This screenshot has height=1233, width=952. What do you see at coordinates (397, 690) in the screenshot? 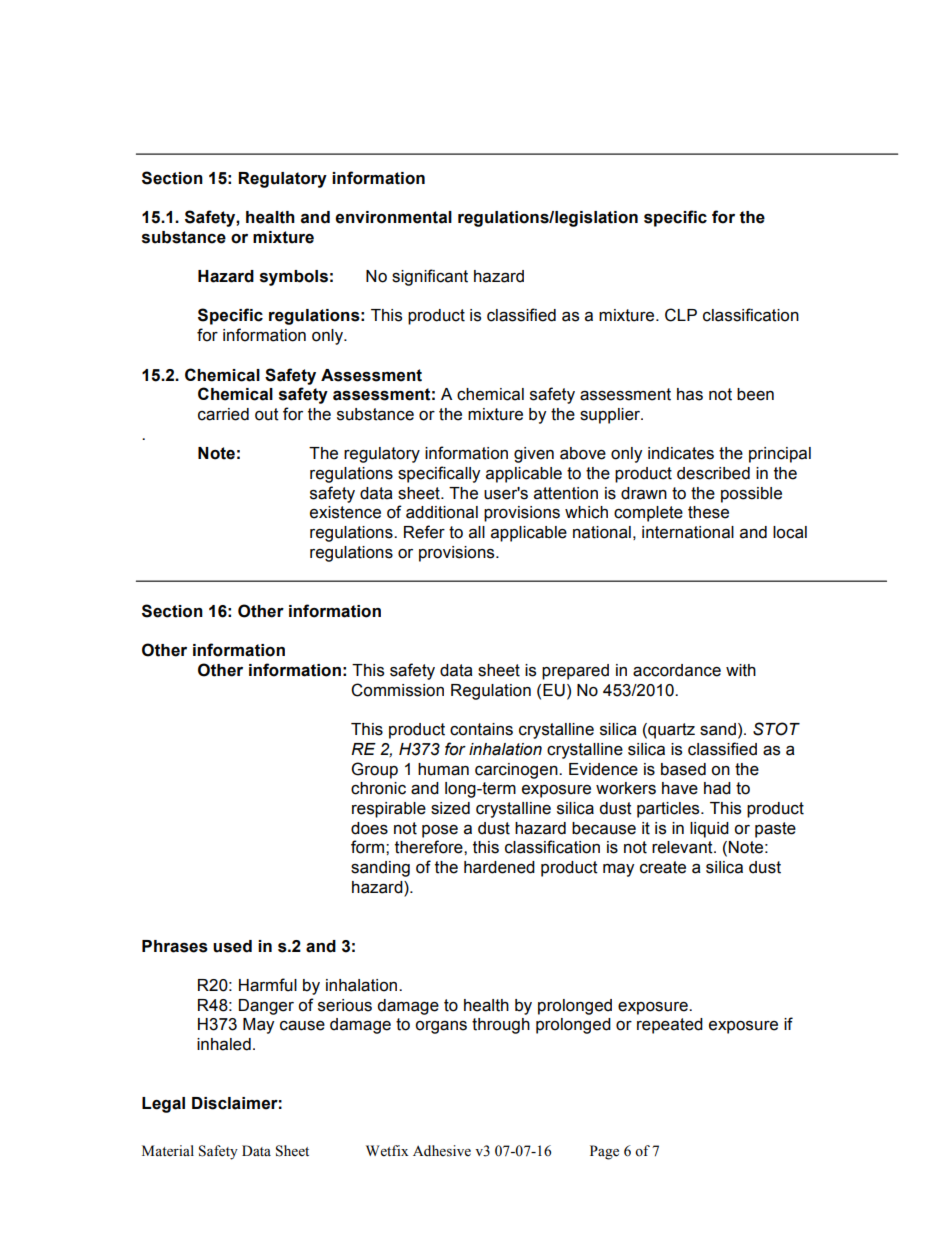
I see `Commission` at bounding box center [397, 690].
